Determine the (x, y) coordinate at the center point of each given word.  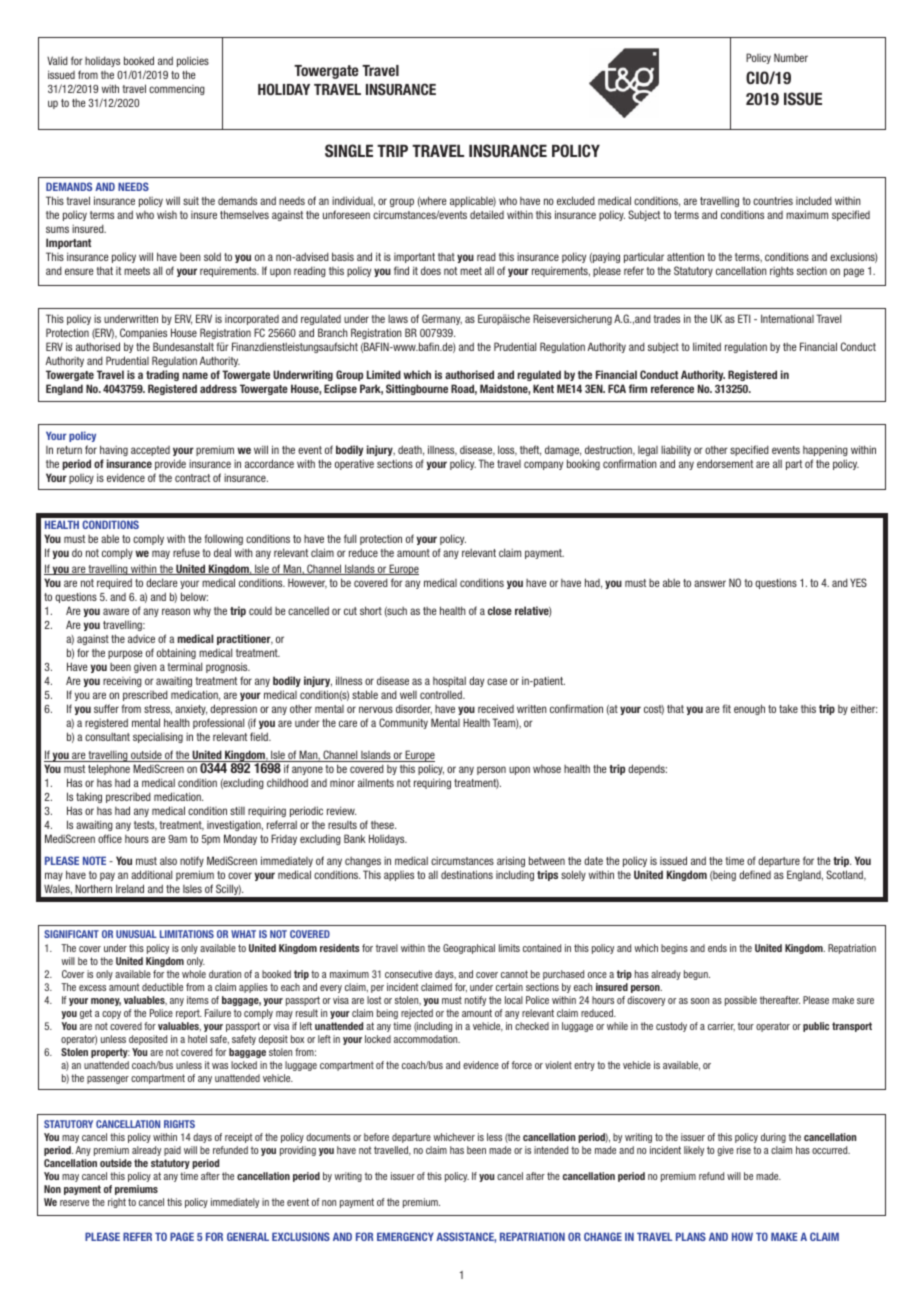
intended (551, 1150)
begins (674, 949)
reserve (74, 1203)
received (496, 708)
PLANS (691, 1236)
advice (141, 639)
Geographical (469, 949)
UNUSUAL (136, 934)
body (253, 681)
